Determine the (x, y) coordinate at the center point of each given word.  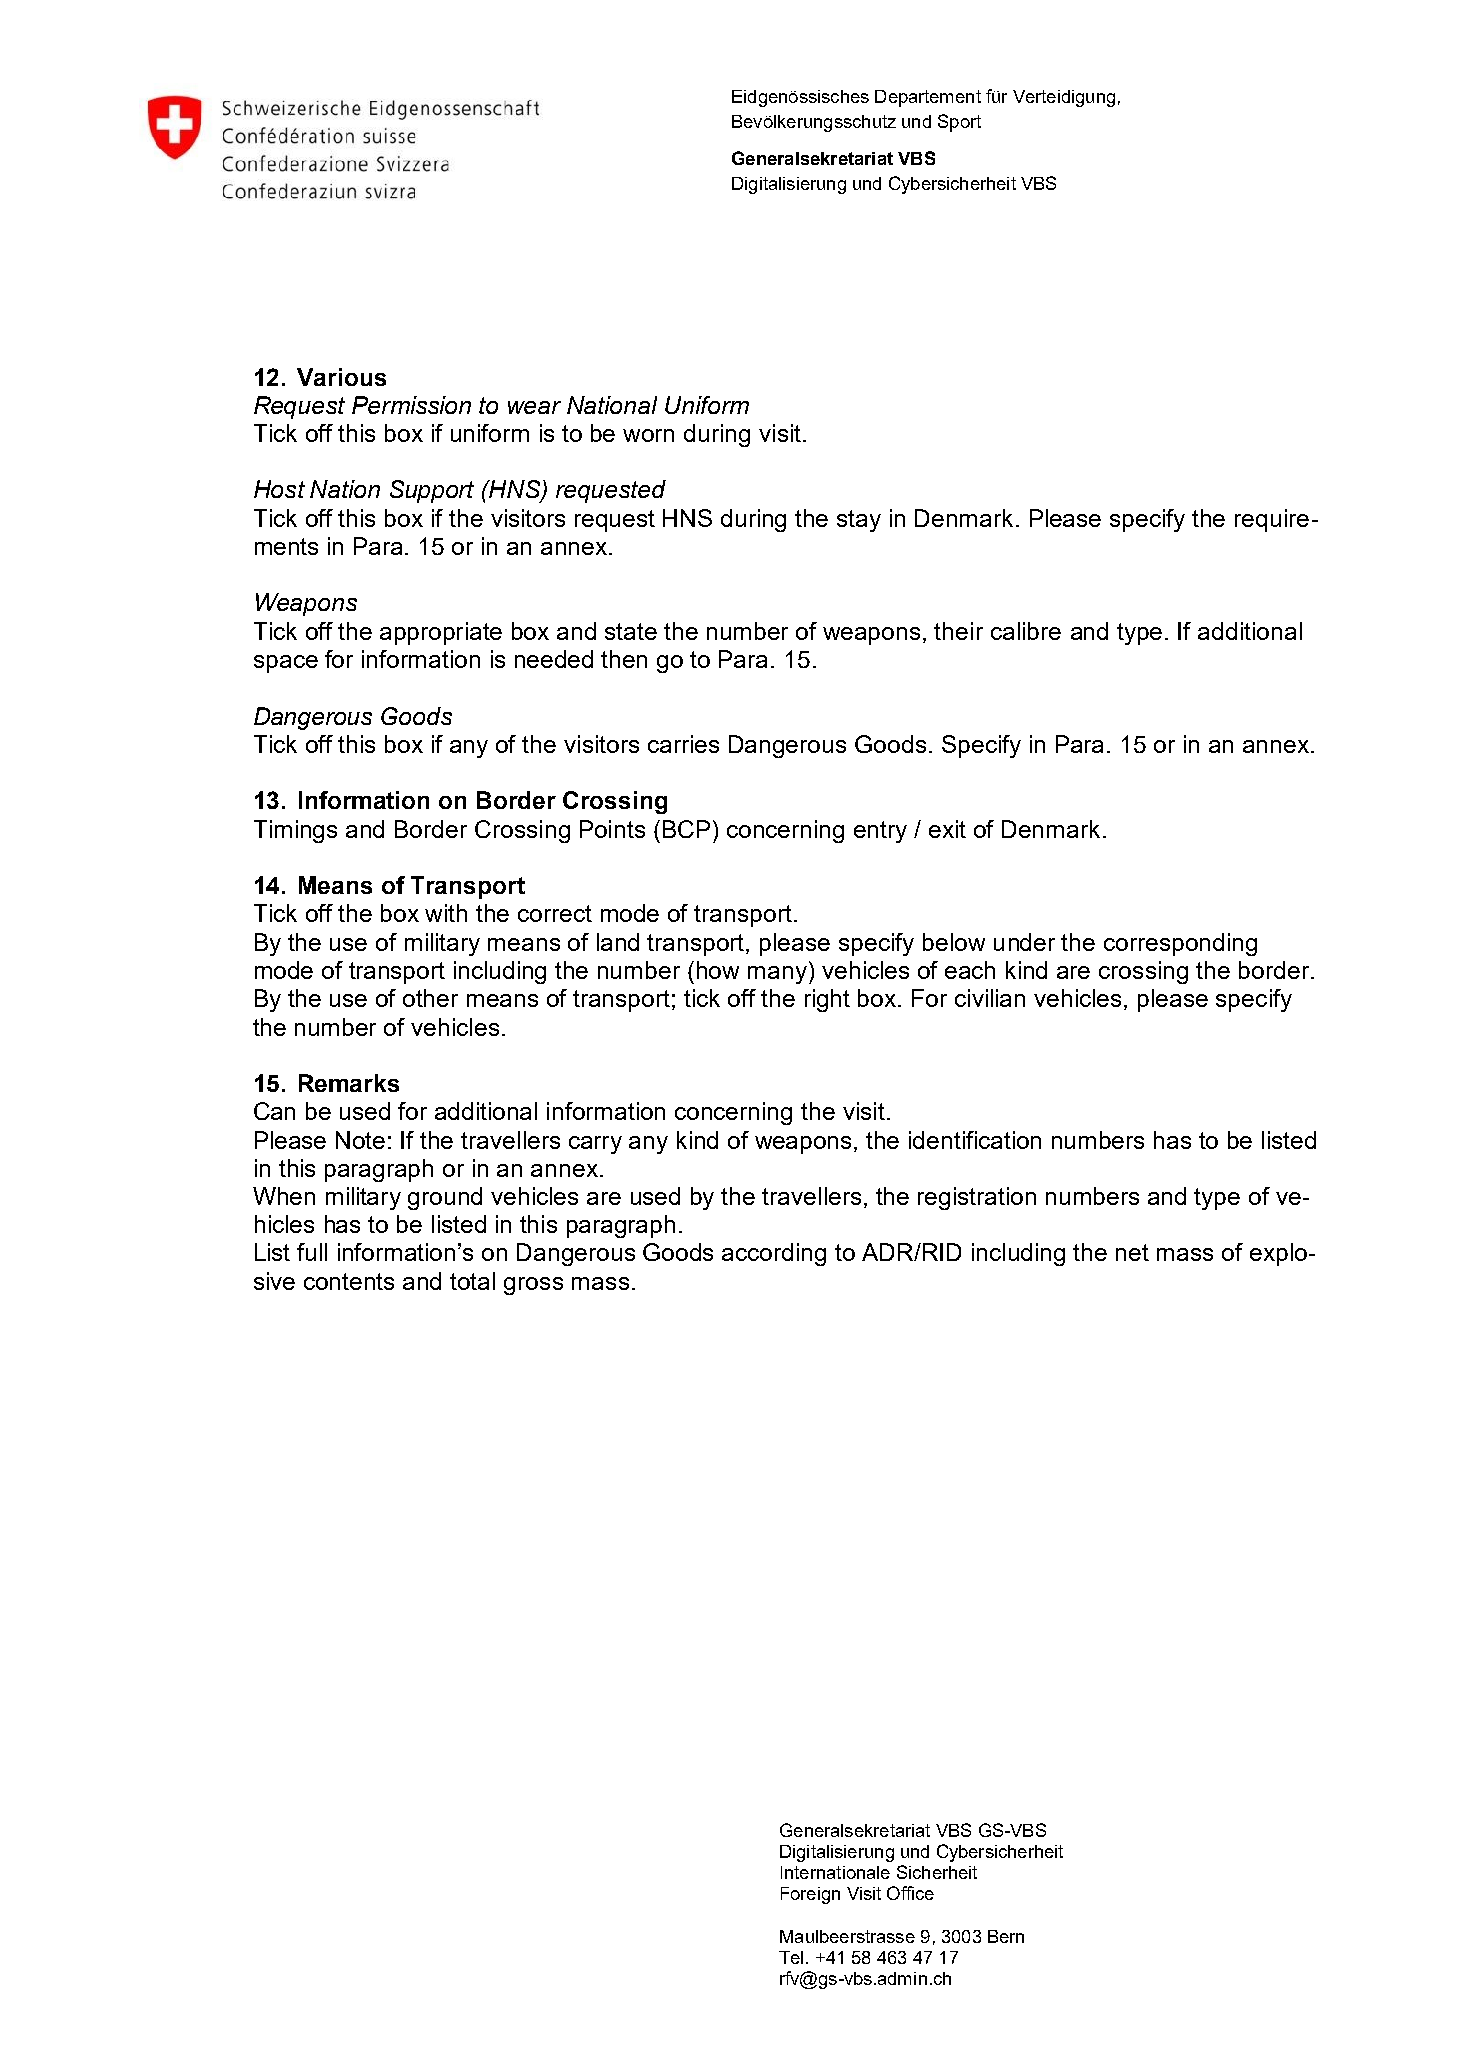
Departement (928, 98)
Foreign (810, 1895)
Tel (791, 1957)
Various (341, 377)
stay (859, 521)
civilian (990, 998)
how (718, 970)
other (430, 998)
